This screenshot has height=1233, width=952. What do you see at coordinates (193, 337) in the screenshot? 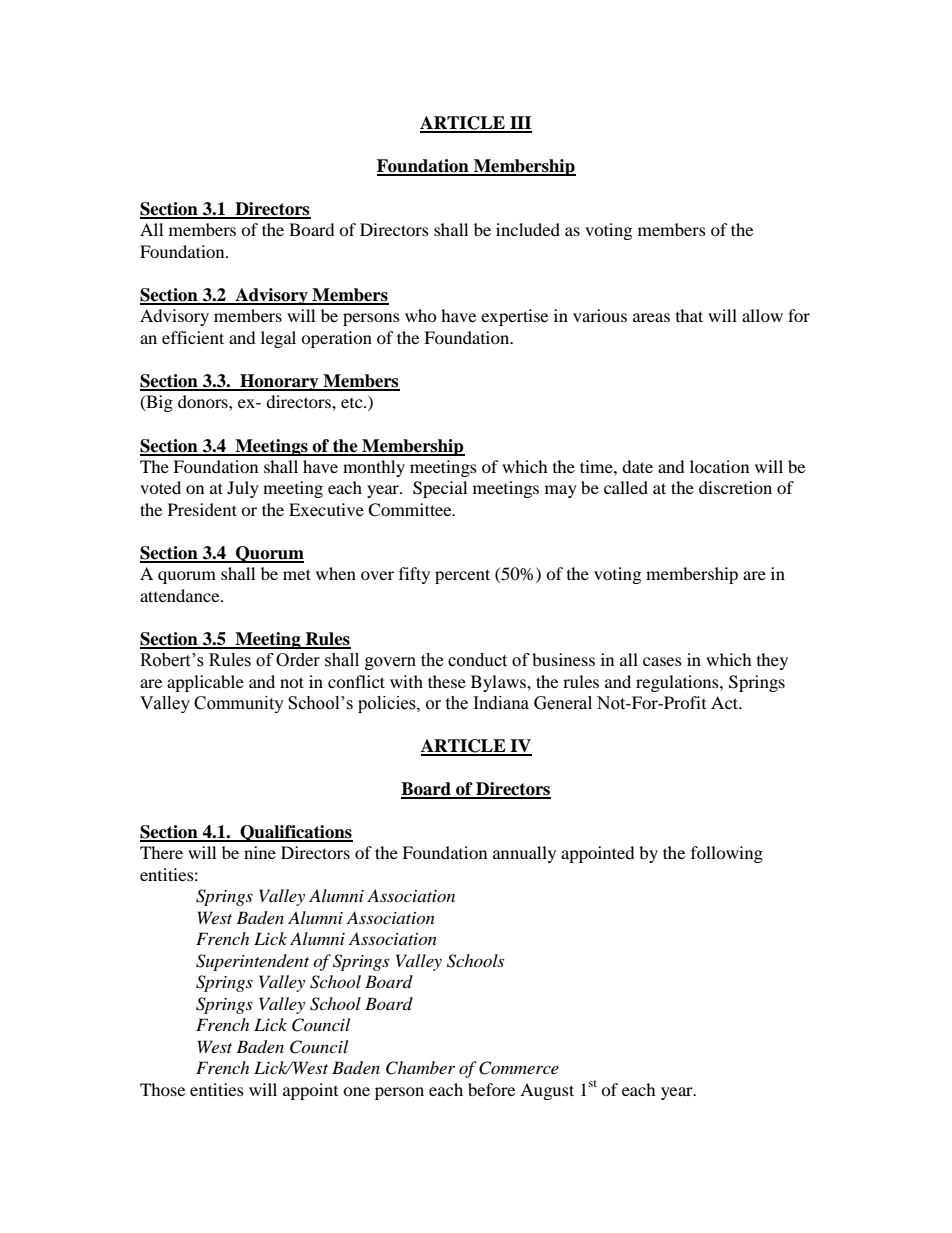
I see `efficient` at bounding box center [193, 337].
